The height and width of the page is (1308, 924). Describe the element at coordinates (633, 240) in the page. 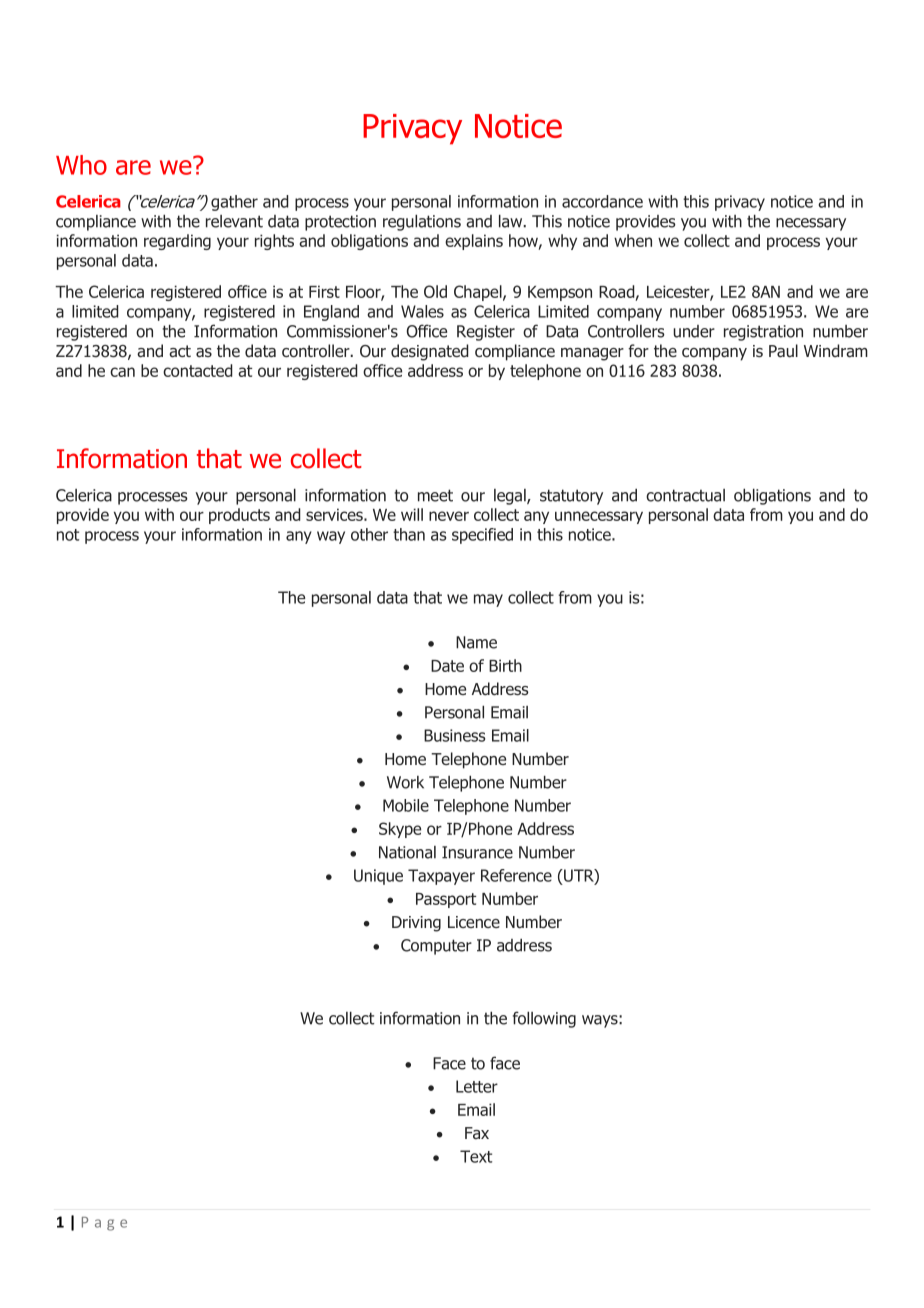

I see `when` at that location.
